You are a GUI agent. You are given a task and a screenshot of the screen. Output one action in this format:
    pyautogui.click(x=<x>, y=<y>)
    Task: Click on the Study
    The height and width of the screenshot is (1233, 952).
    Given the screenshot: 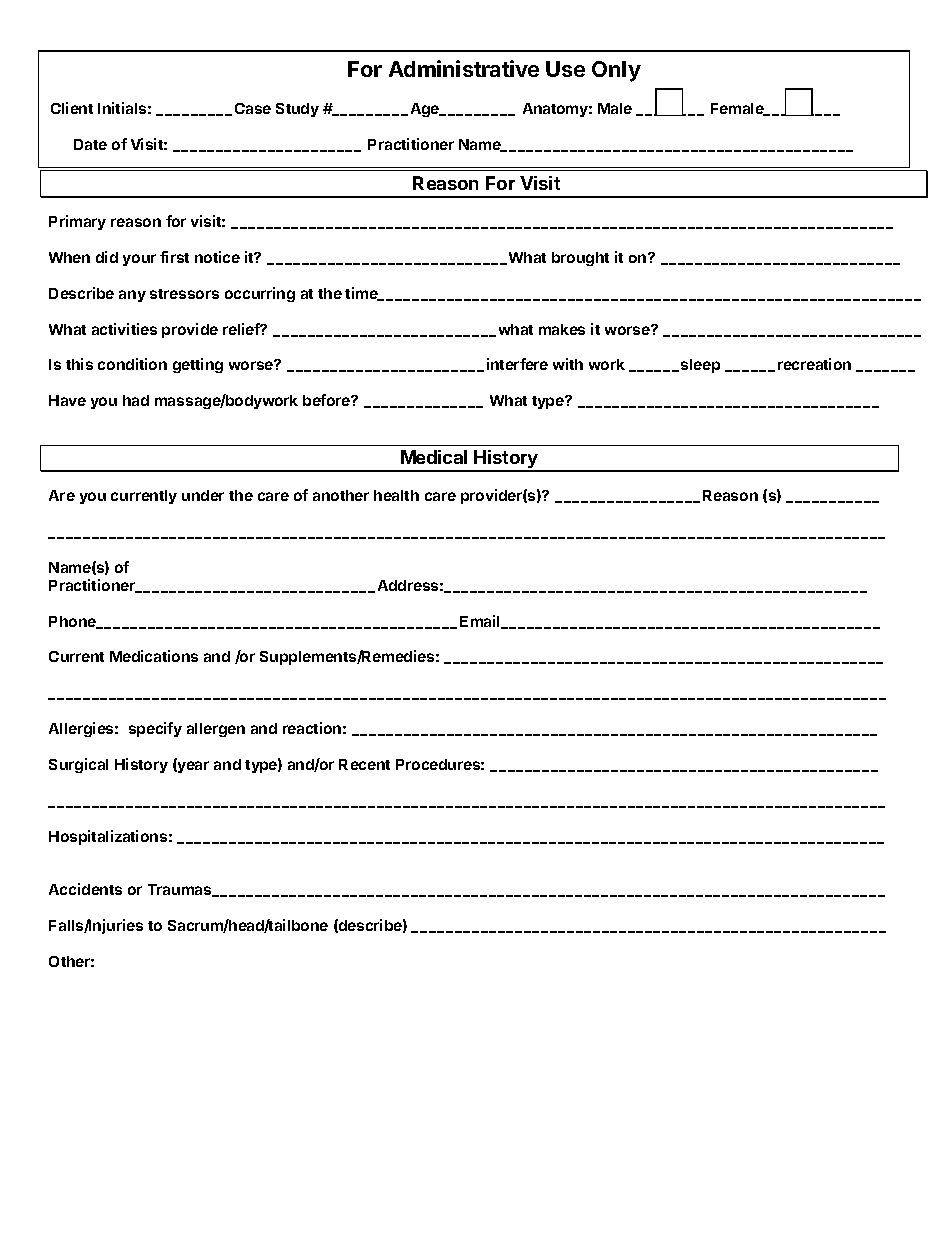 What is the action you would take?
    pyautogui.click(x=297, y=110)
